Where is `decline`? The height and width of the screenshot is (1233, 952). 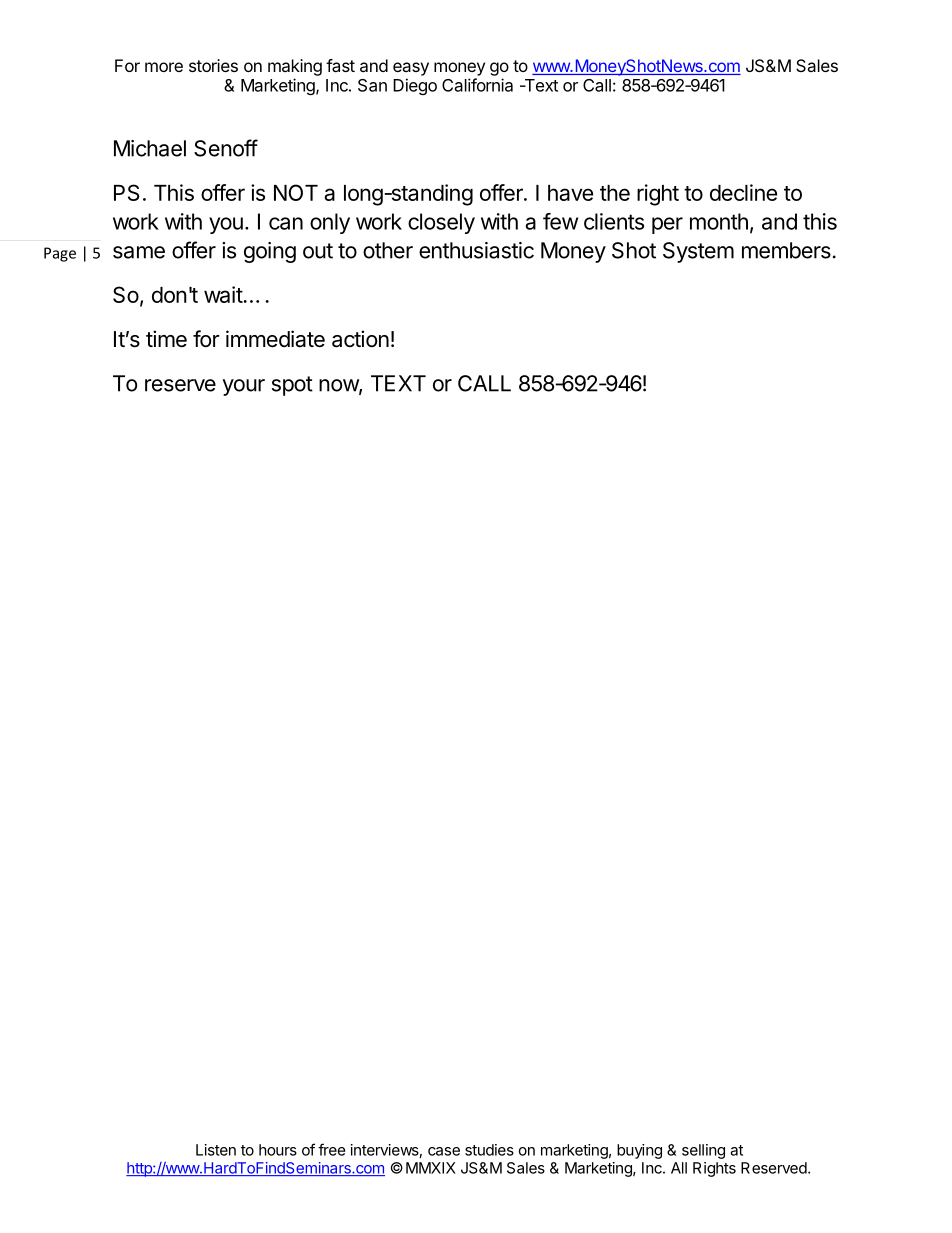
decline is located at coordinates (743, 192).
